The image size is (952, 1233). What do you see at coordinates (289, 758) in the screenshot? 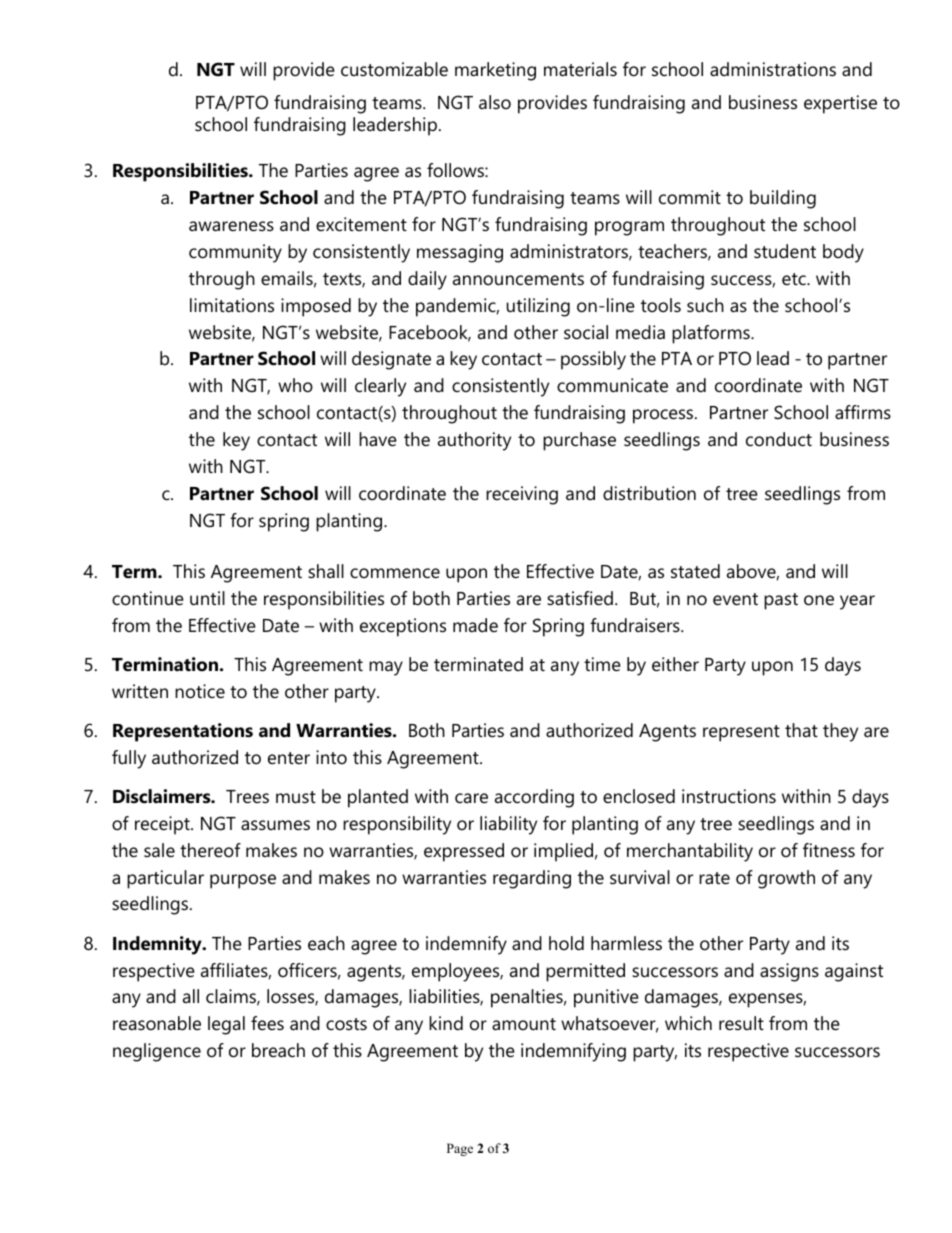
I see `enter` at bounding box center [289, 758].
